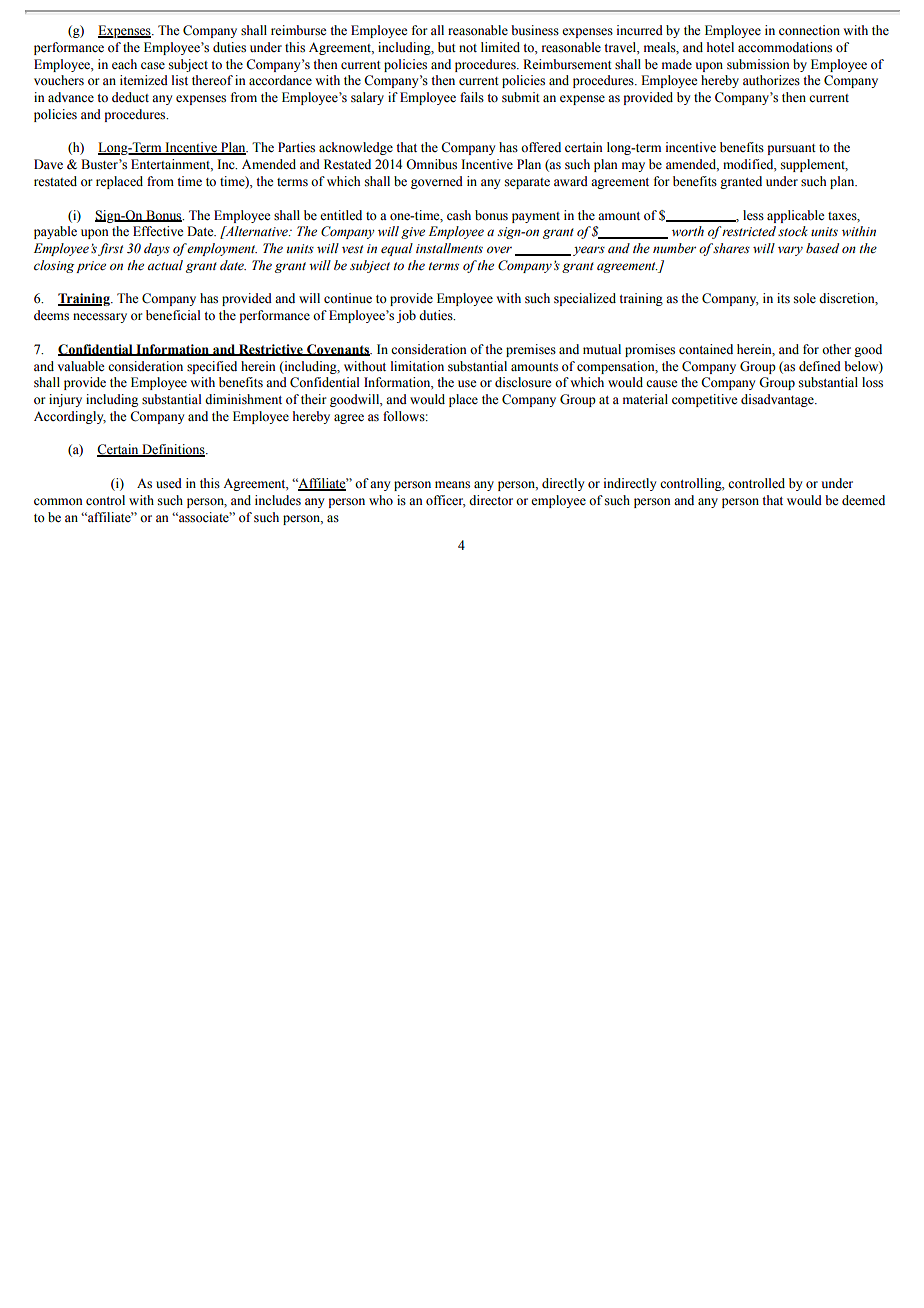 Image resolution: width=924 pixels, height=1308 pixels. I want to click on used, so click(169, 483).
